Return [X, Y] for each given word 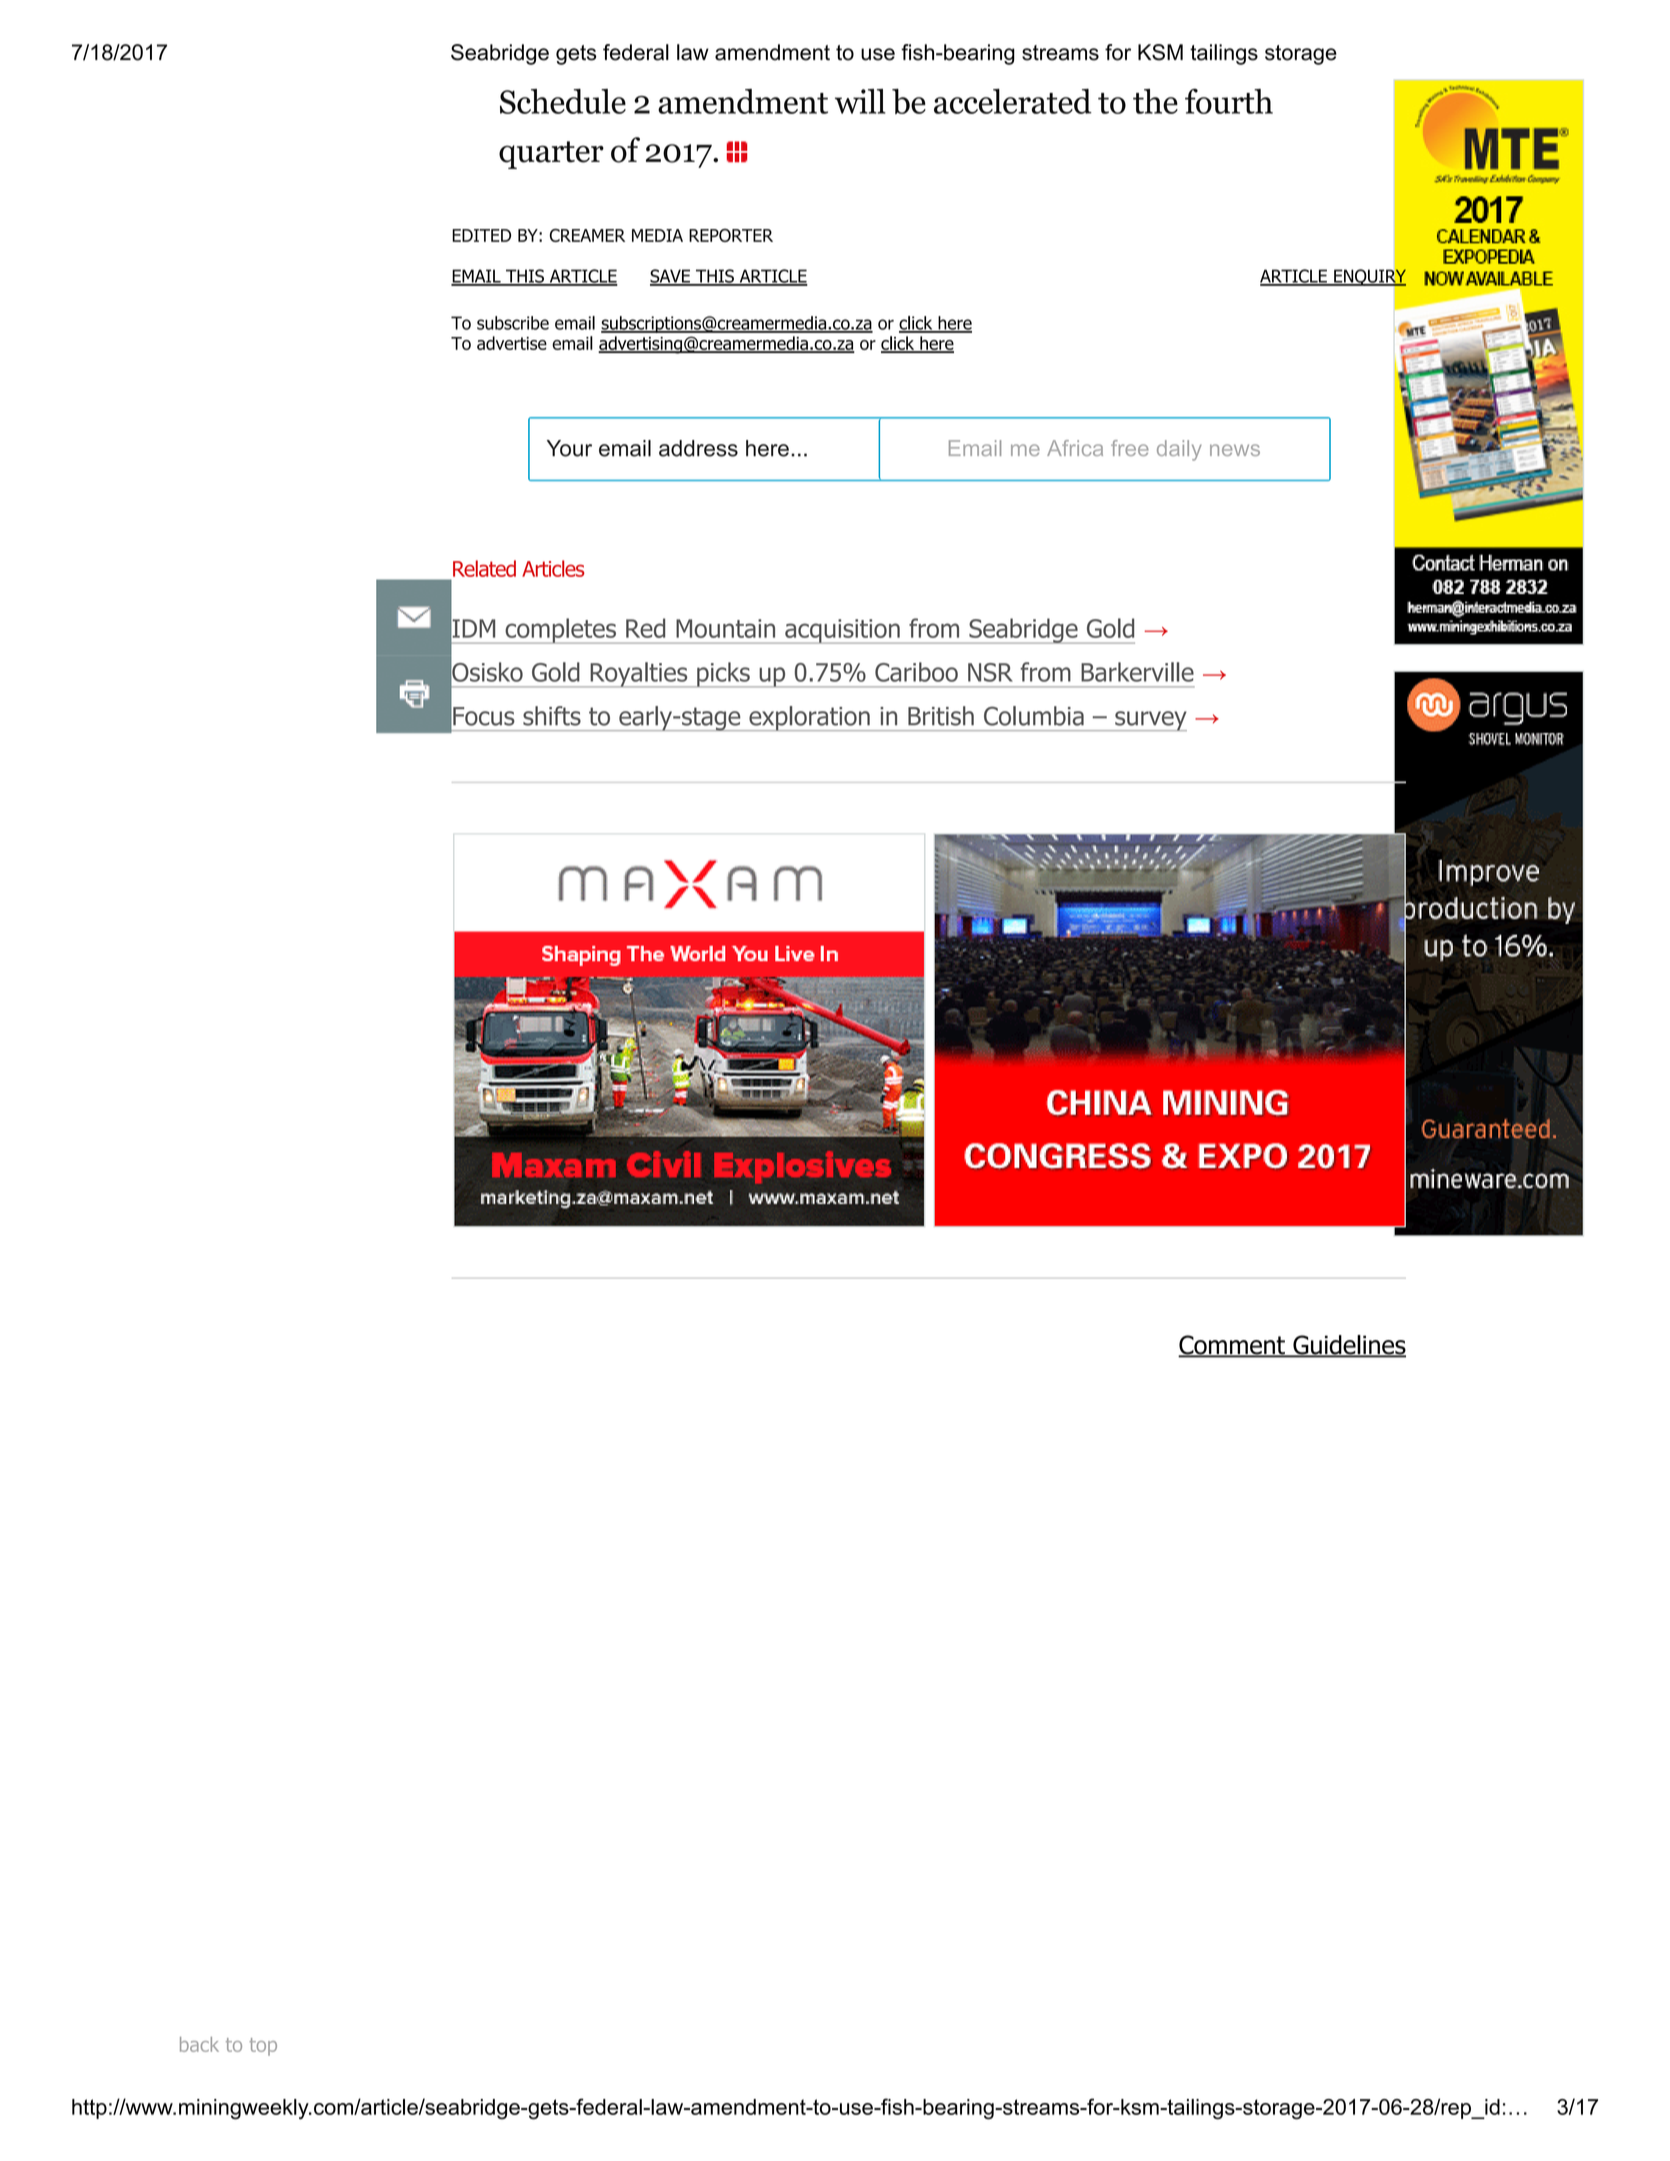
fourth [1229, 101]
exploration [809, 718]
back [199, 2044]
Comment [1232, 1346]
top [263, 2047]
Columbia [1034, 716]
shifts [552, 716]
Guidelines [1348, 1346]
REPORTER [731, 235]
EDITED [481, 235]
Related [484, 568]
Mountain [725, 628]
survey [1150, 721]
